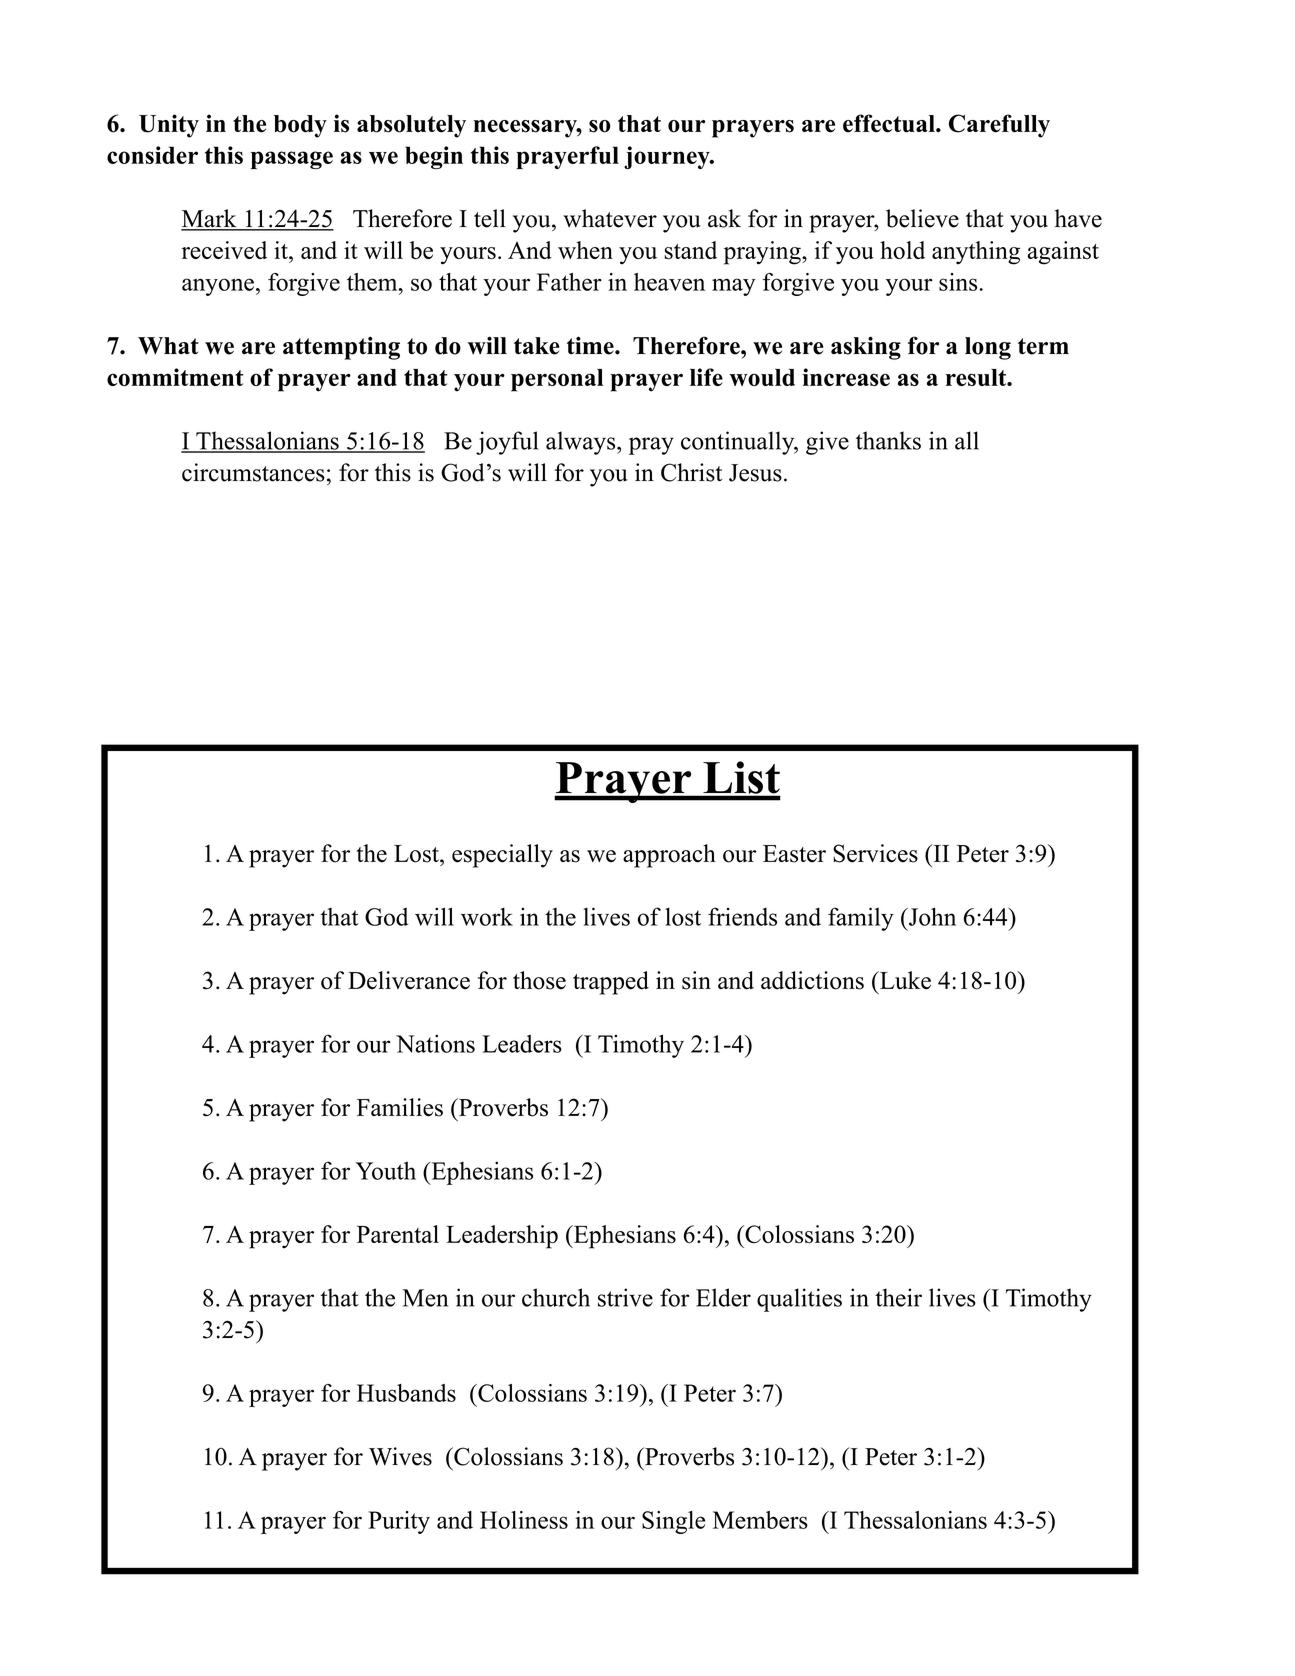 This document has width=1295, height=1676. I want to click on Members, so click(760, 1520).
